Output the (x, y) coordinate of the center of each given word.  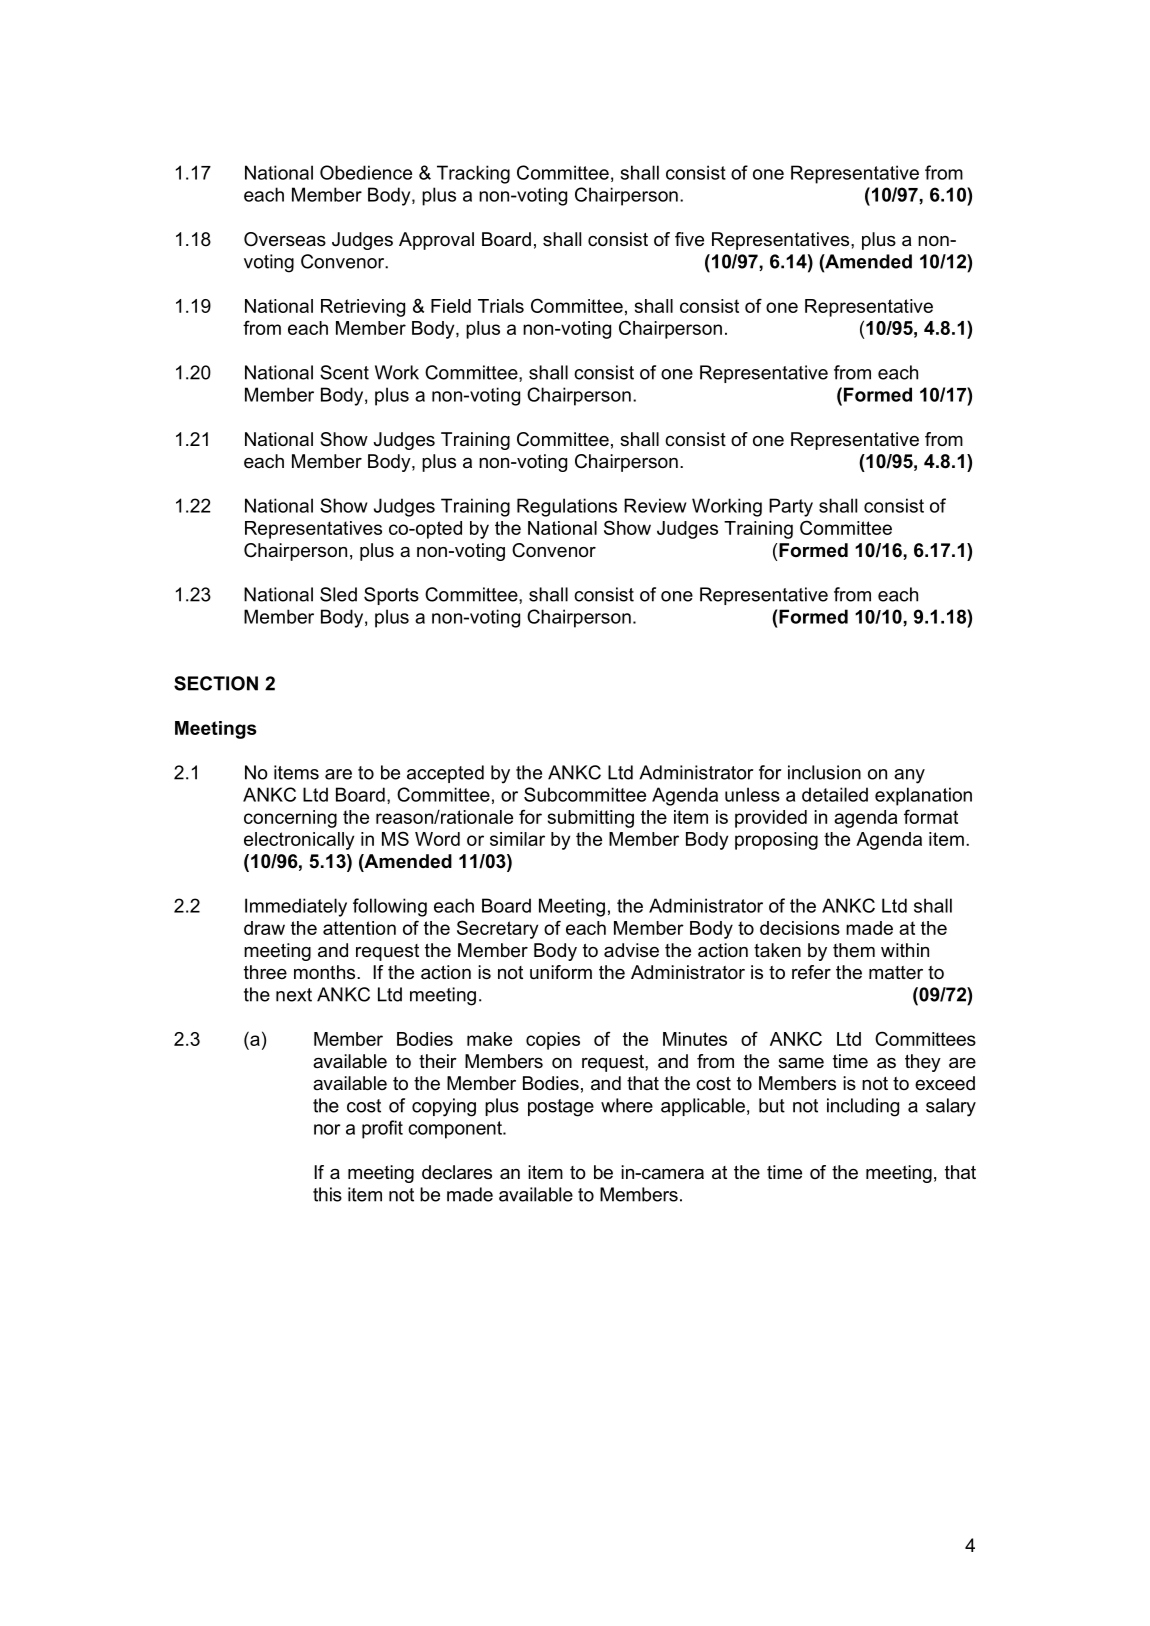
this (327, 1194)
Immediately (296, 907)
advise (631, 950)
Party (791, 507)
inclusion (824, 772)
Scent (344, 372)
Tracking (473, 174)
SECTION (216, 683)
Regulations (567, 507)
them (854, 950)
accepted (445, 774)
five (689, 239)
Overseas (285, 239)
